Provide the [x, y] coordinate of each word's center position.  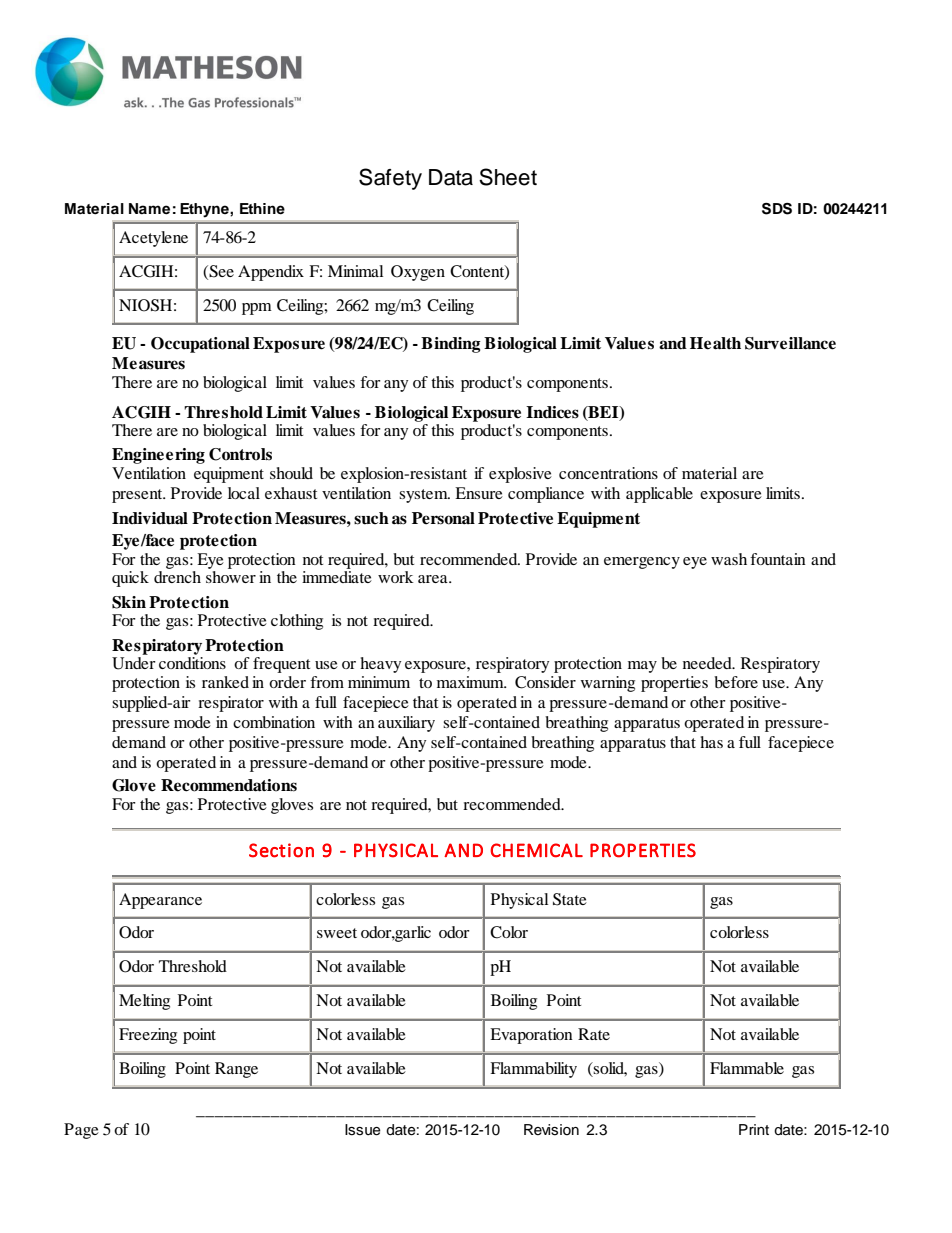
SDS [777, 209]
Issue [363, 1130]
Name [149, 209]
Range [236, 1070]
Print [754, 1129]
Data [451, 177]
